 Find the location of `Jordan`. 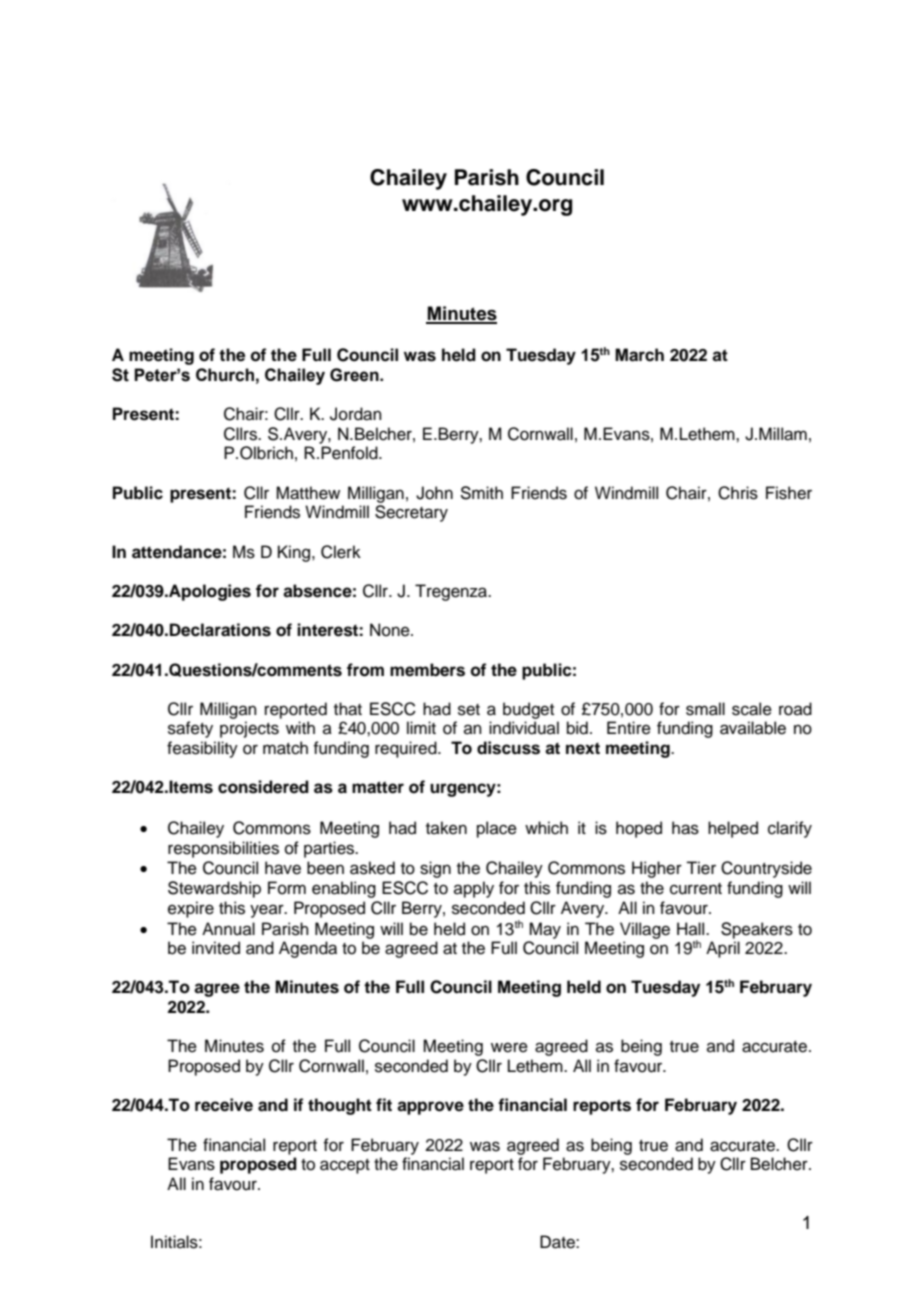

Jordan is located at coordinates (356, 414).
